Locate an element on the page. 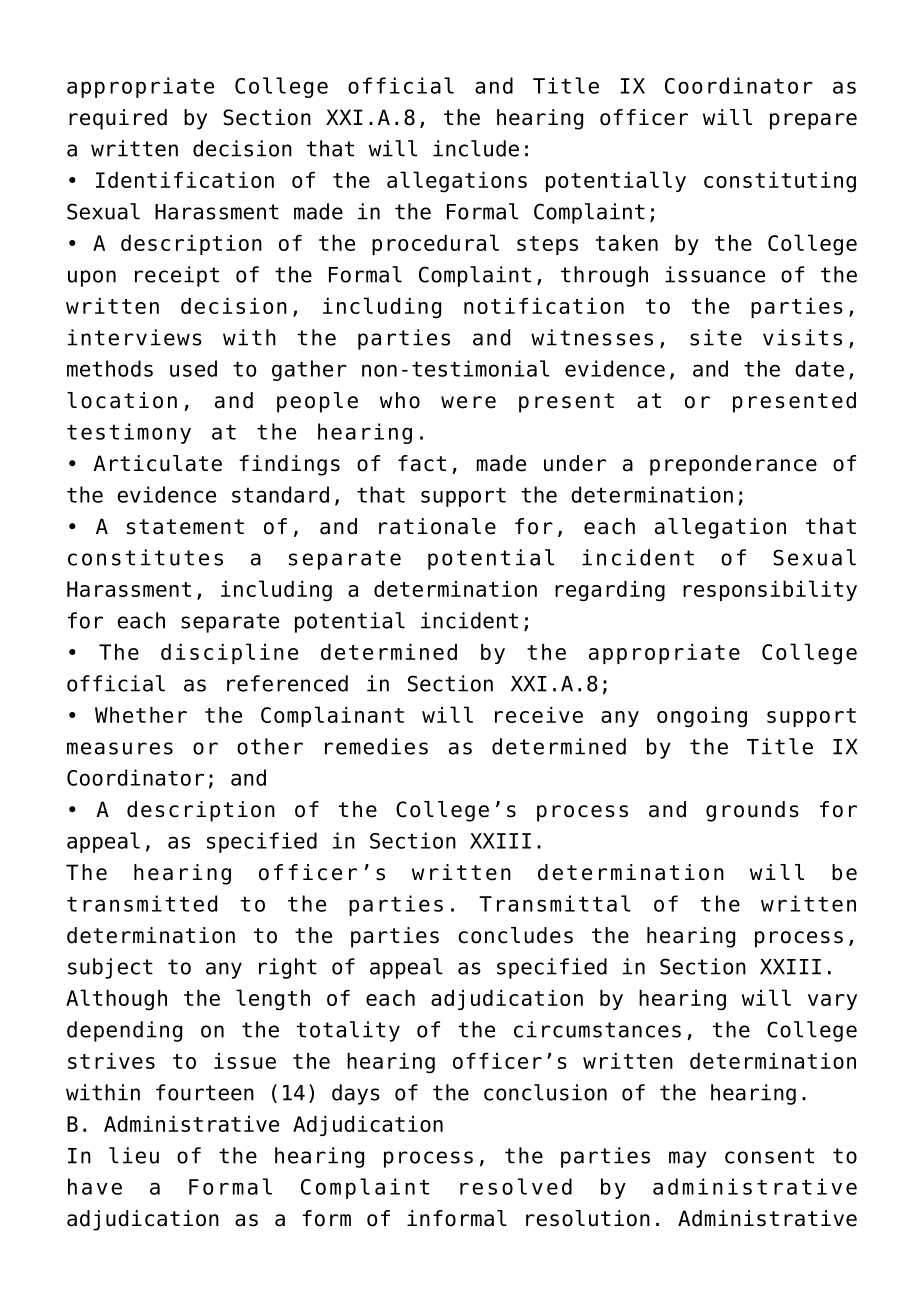  concludes is located at coordinates (515, 935).
